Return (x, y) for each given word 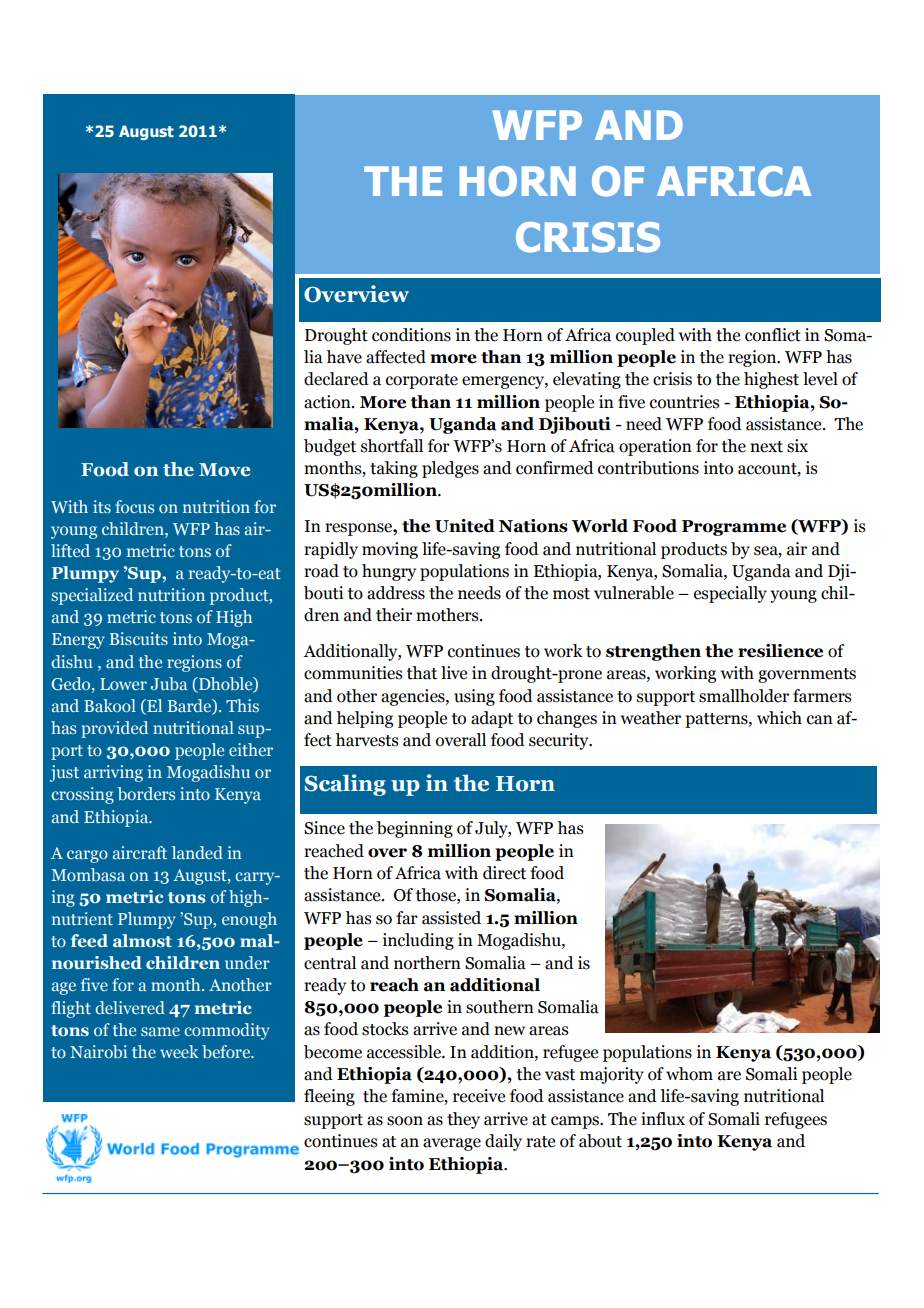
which (779, 718)
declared (336, 379)
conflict (773, 335)
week (179, 1051)
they (463, 1120)
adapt (492, 719)
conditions (411, 335)
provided (114, 729)
